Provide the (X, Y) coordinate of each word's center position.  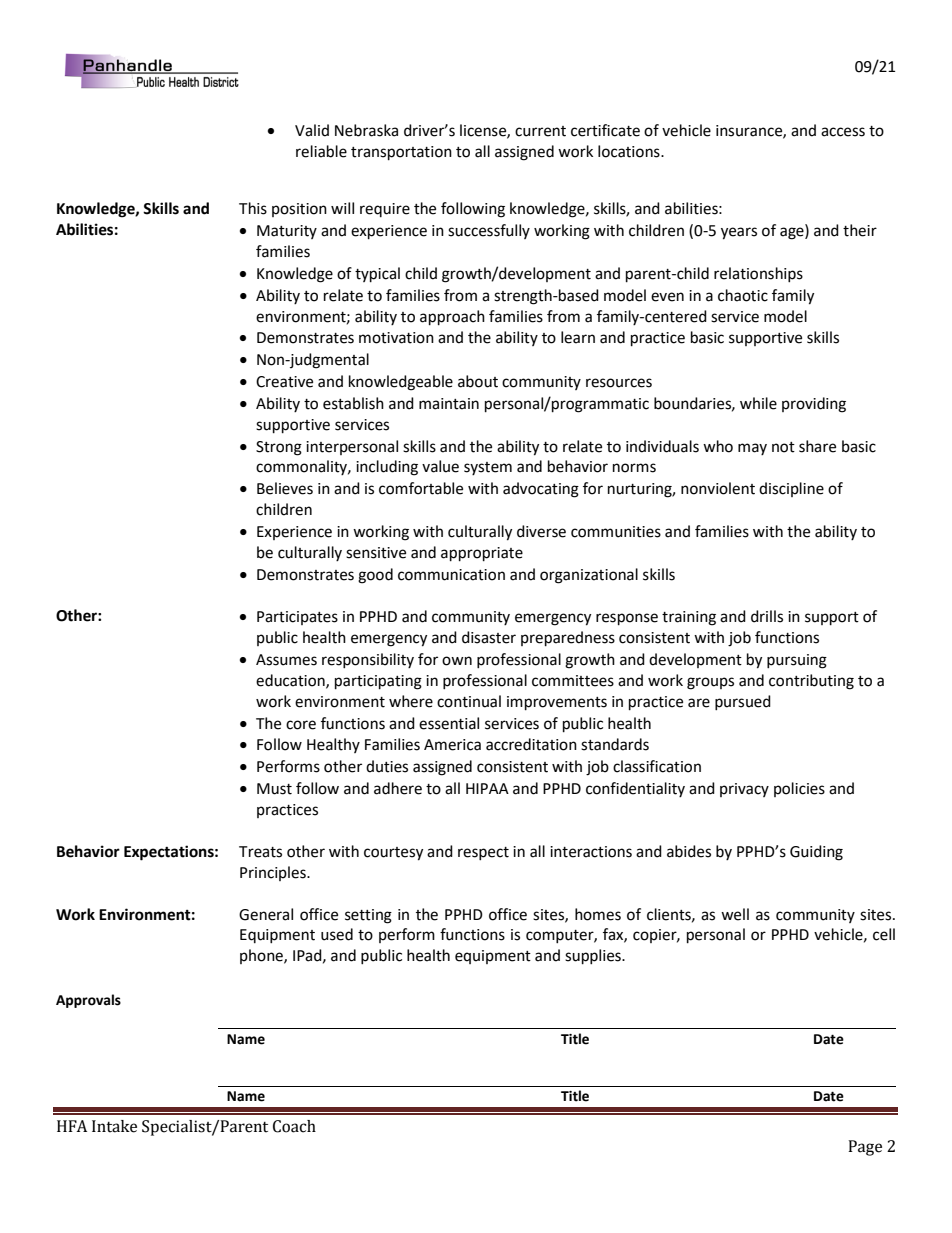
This (253, 208)
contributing (811, 682)
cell (884, 934)
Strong (279, 448)
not (783, 447)
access (843, 132)
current (540, 131)
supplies (594, 957)
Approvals (88, 1001)
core (301, 725)
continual (469, 701)
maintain (449, 404)
